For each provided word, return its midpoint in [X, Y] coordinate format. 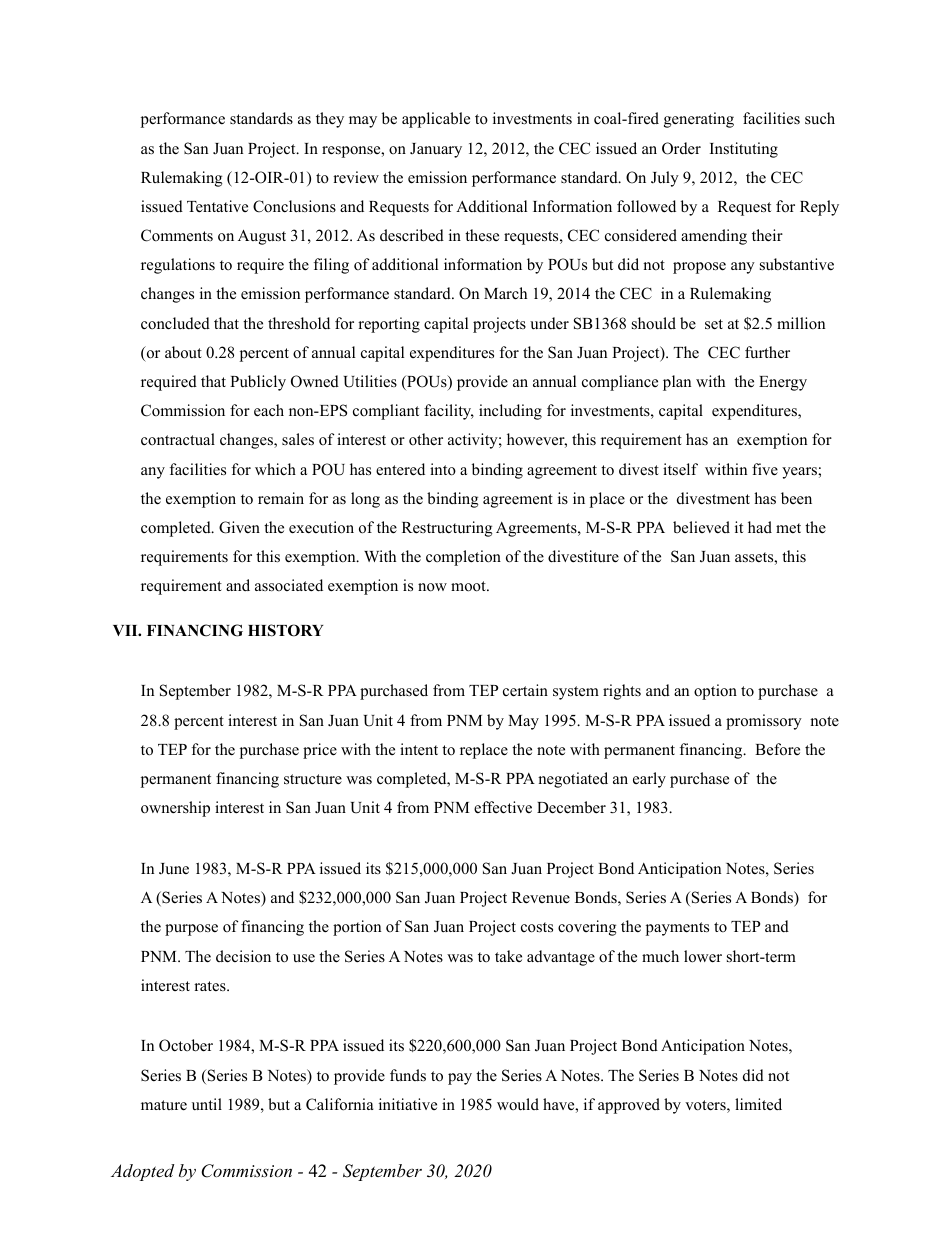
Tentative [217, 206]
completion [463, 558]
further [767, 352]
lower [703, 956]
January [436, 150]
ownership [175, 809]
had [760, 527]
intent [419, 749]
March [505, 293]
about [183, 352]
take [508, 956]
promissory [764, 722]
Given [239, 527]
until [207, 1104]
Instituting [744, 150]
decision [243, 956]
